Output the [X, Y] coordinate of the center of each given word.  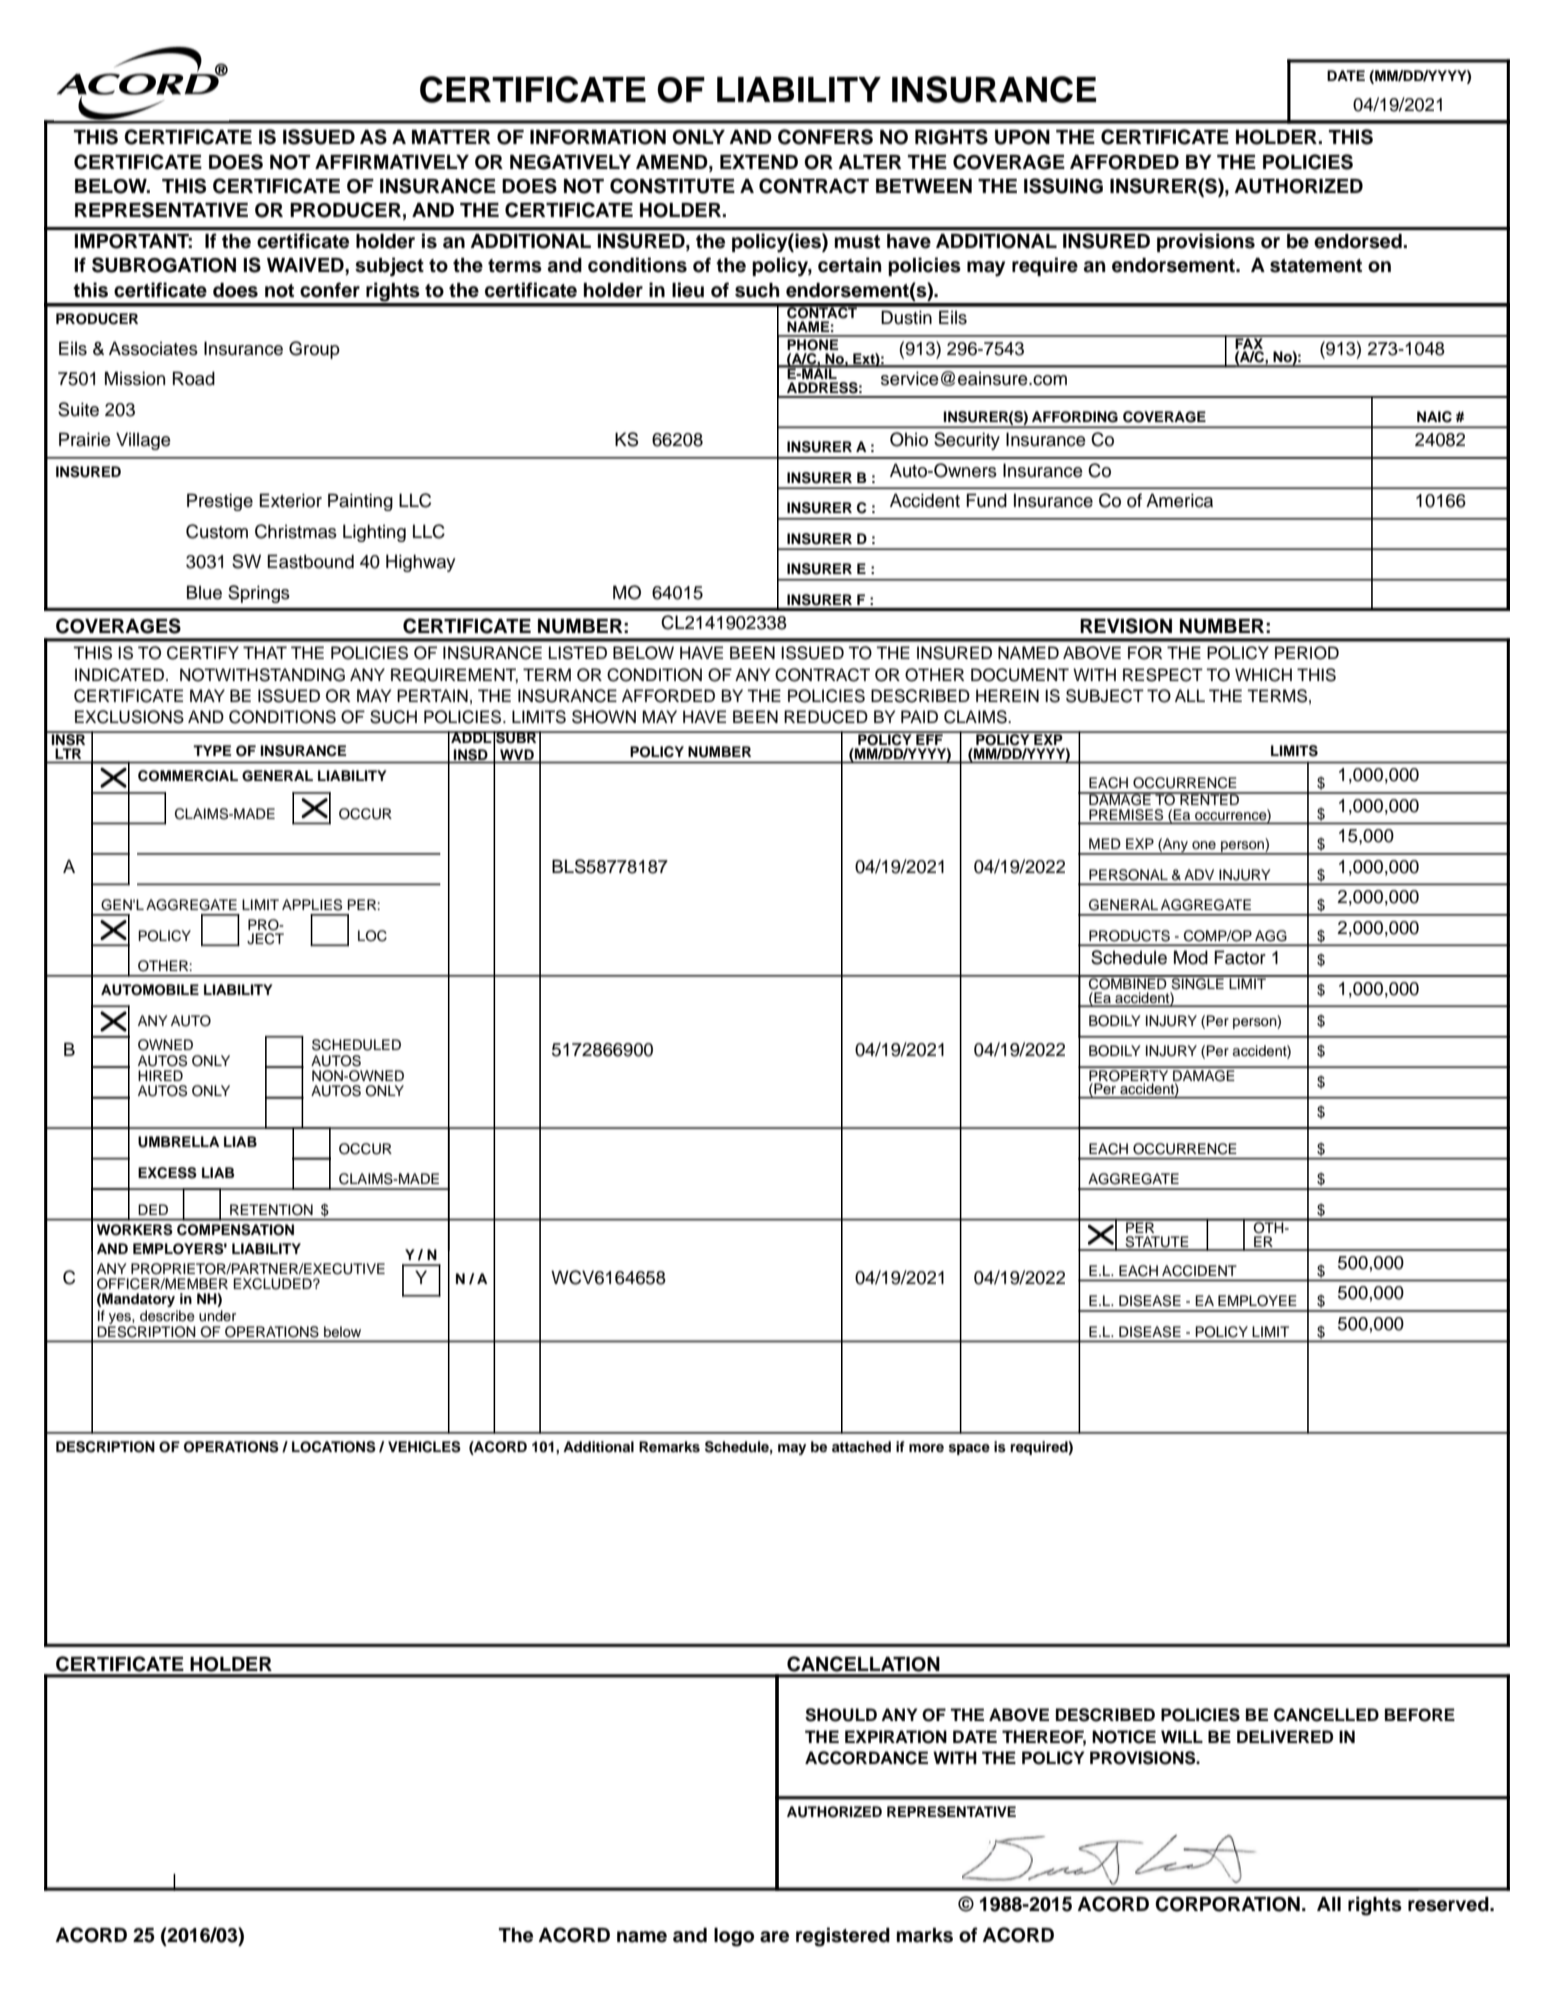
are [774, 1937]
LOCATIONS [334, 1447]
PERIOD [1307, 653]
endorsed [1358, 241]
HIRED [160, 1075]
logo [734, 1937]
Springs [259, 594]
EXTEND [759, 162]
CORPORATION [1227, 1904]
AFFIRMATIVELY [392, 162]
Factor [1240, 957]
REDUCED [826, 717]
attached [861, 1446]
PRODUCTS [1129, 936]
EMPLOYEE [1257, 1301]
